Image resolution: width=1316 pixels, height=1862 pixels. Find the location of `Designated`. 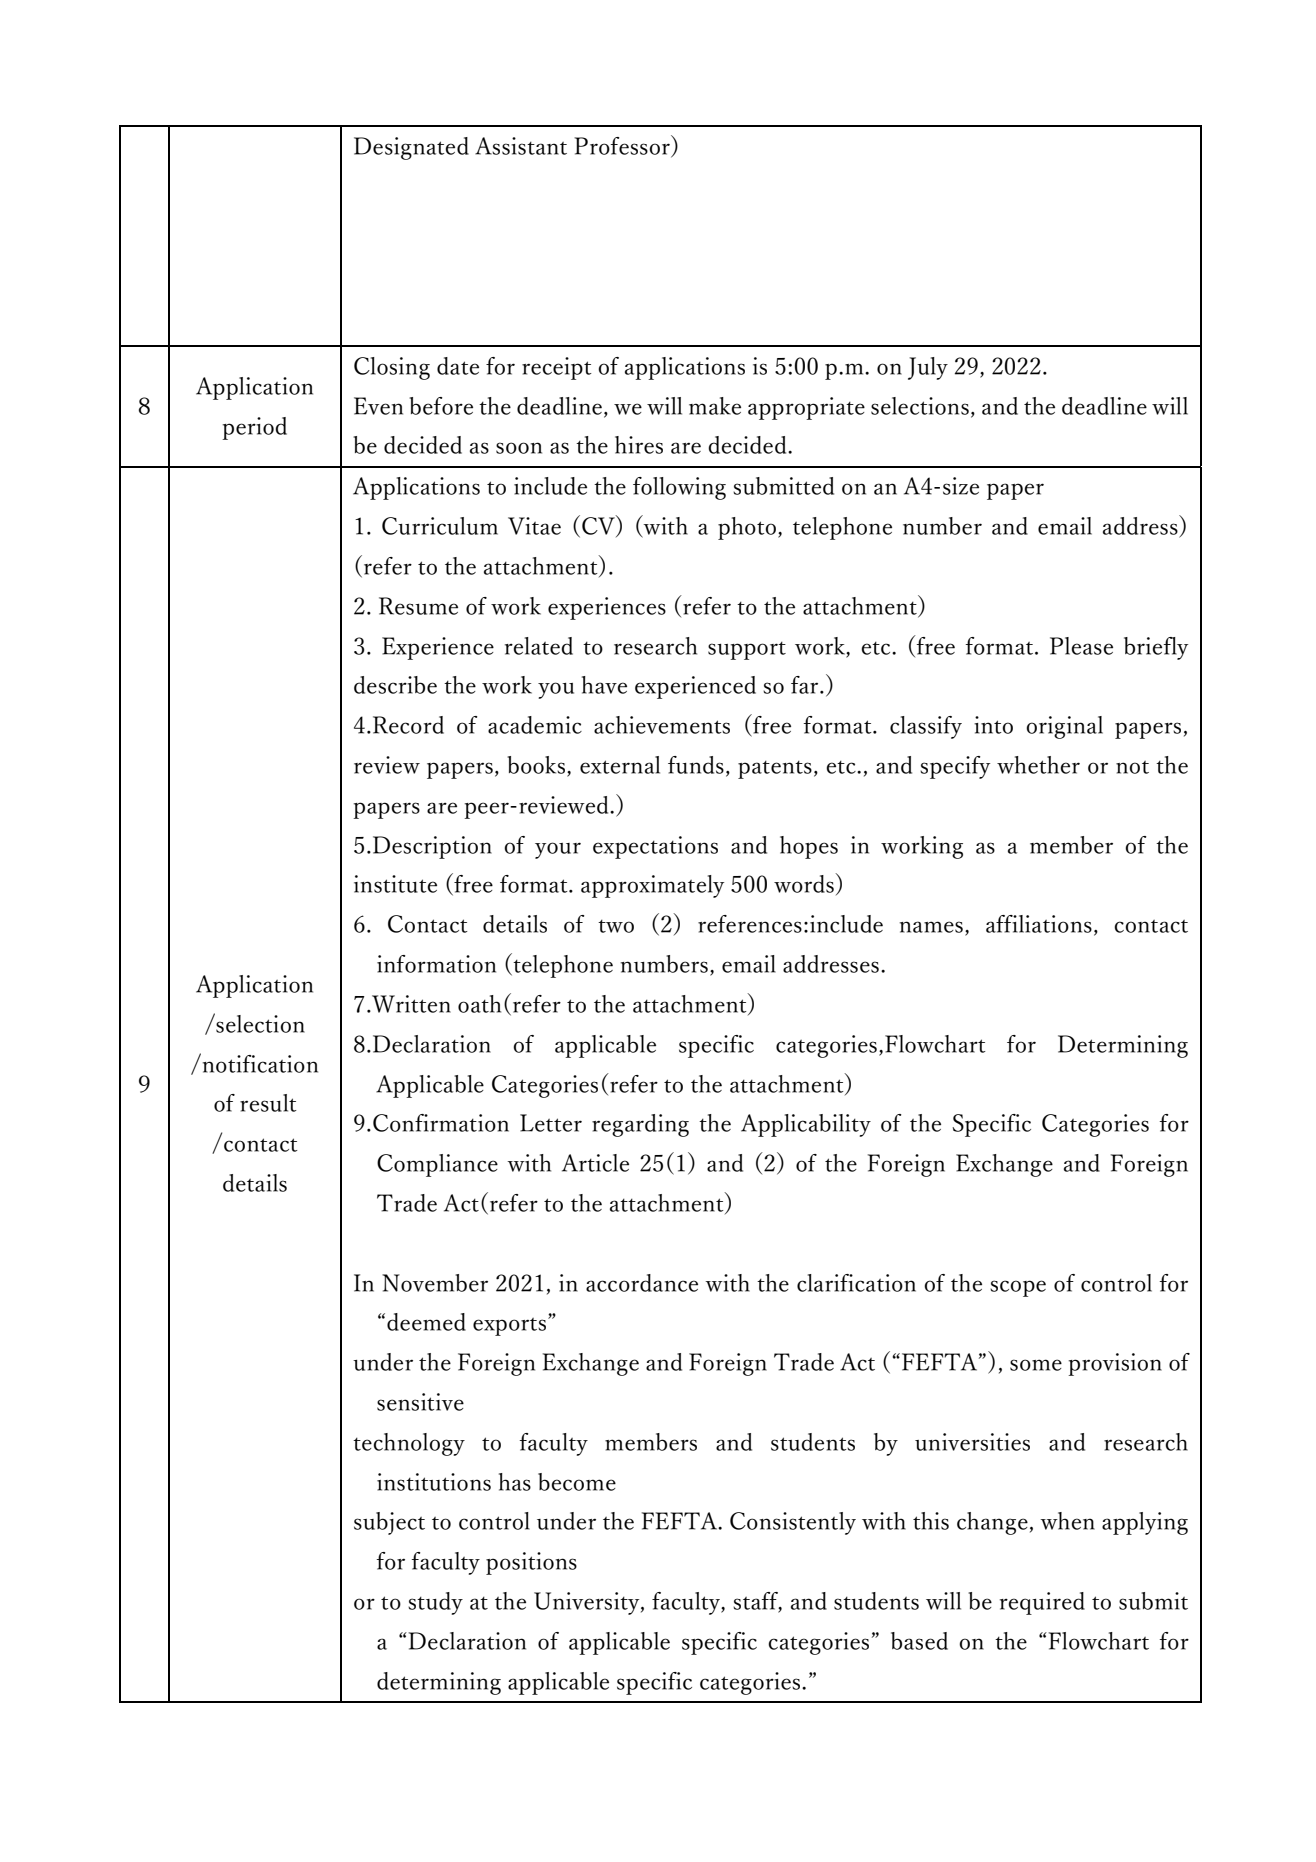

Designated is located at coordinates (411, 148).
